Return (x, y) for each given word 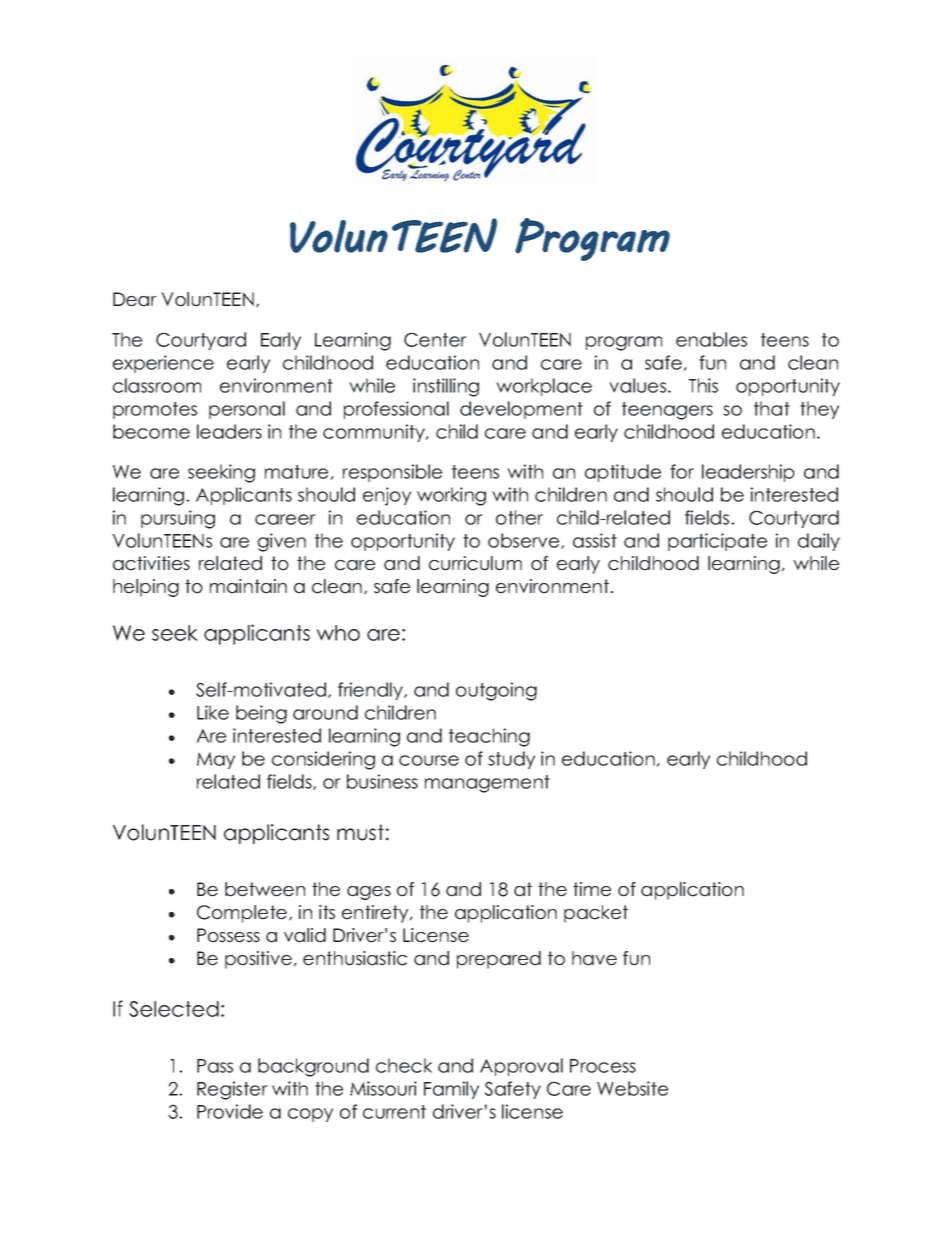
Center (435, 339)
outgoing (496, 691)
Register (232, 1090)
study (511, 760)
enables (711, 339)
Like (213, 712)
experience (163, 364)
